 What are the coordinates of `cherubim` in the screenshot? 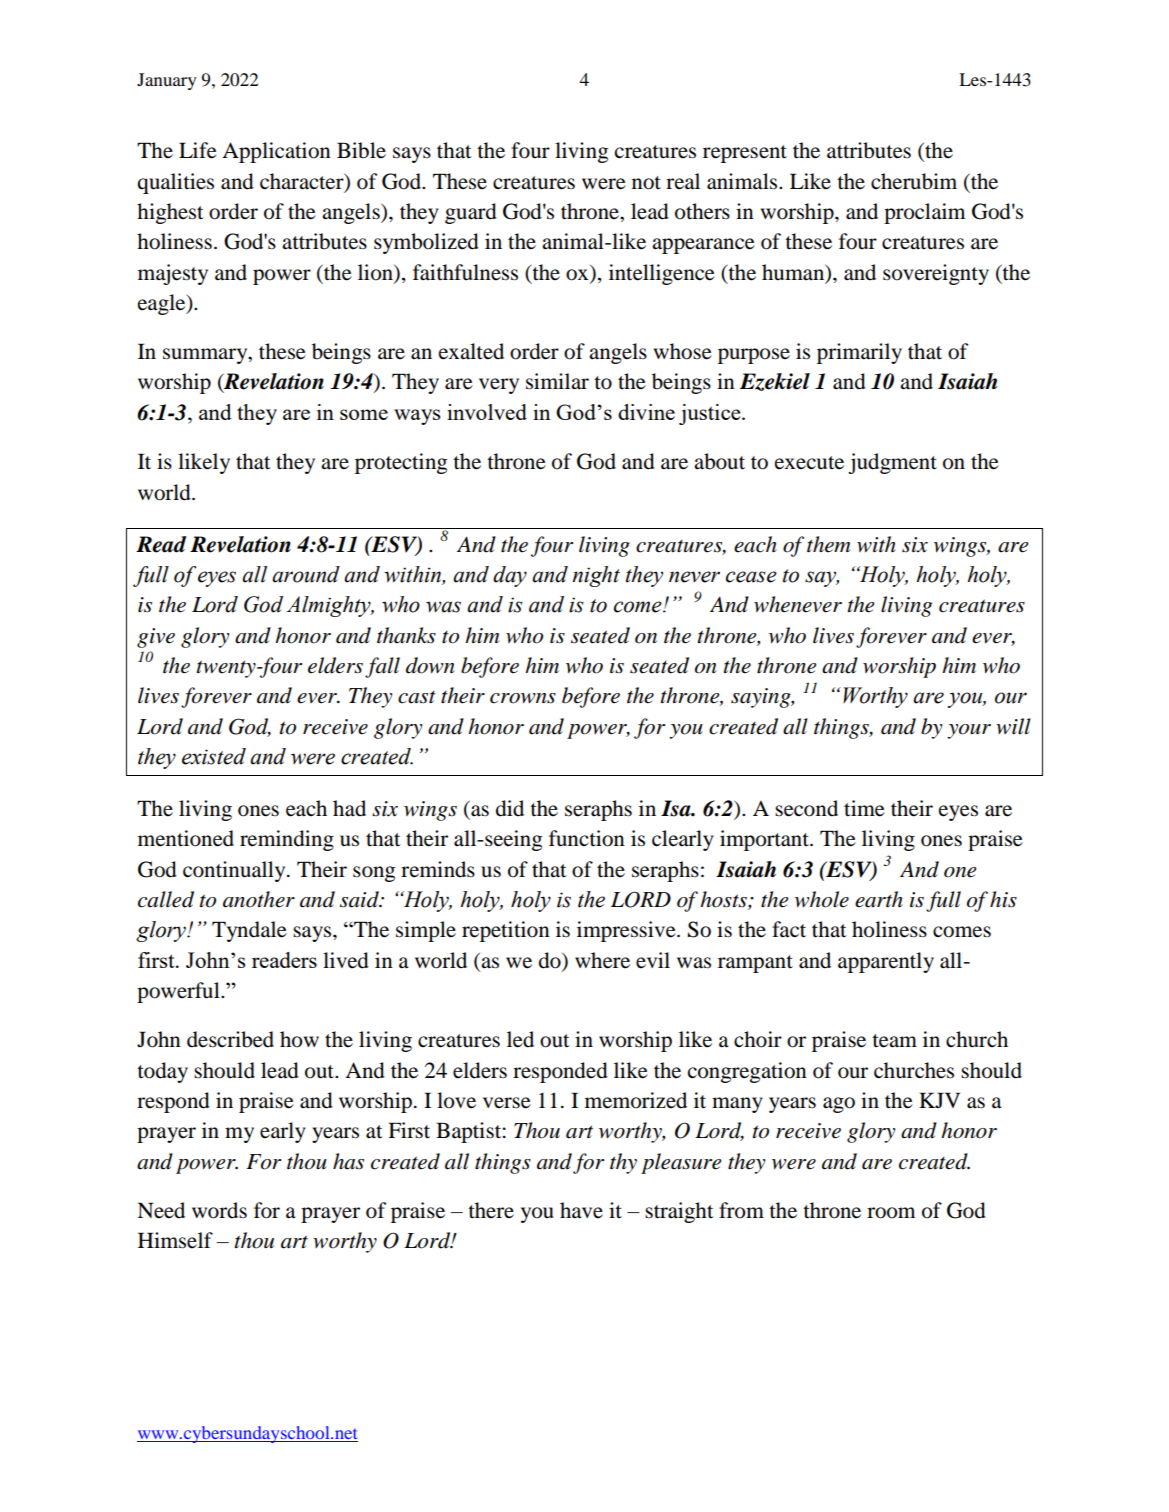 It's located at (914, 181).
